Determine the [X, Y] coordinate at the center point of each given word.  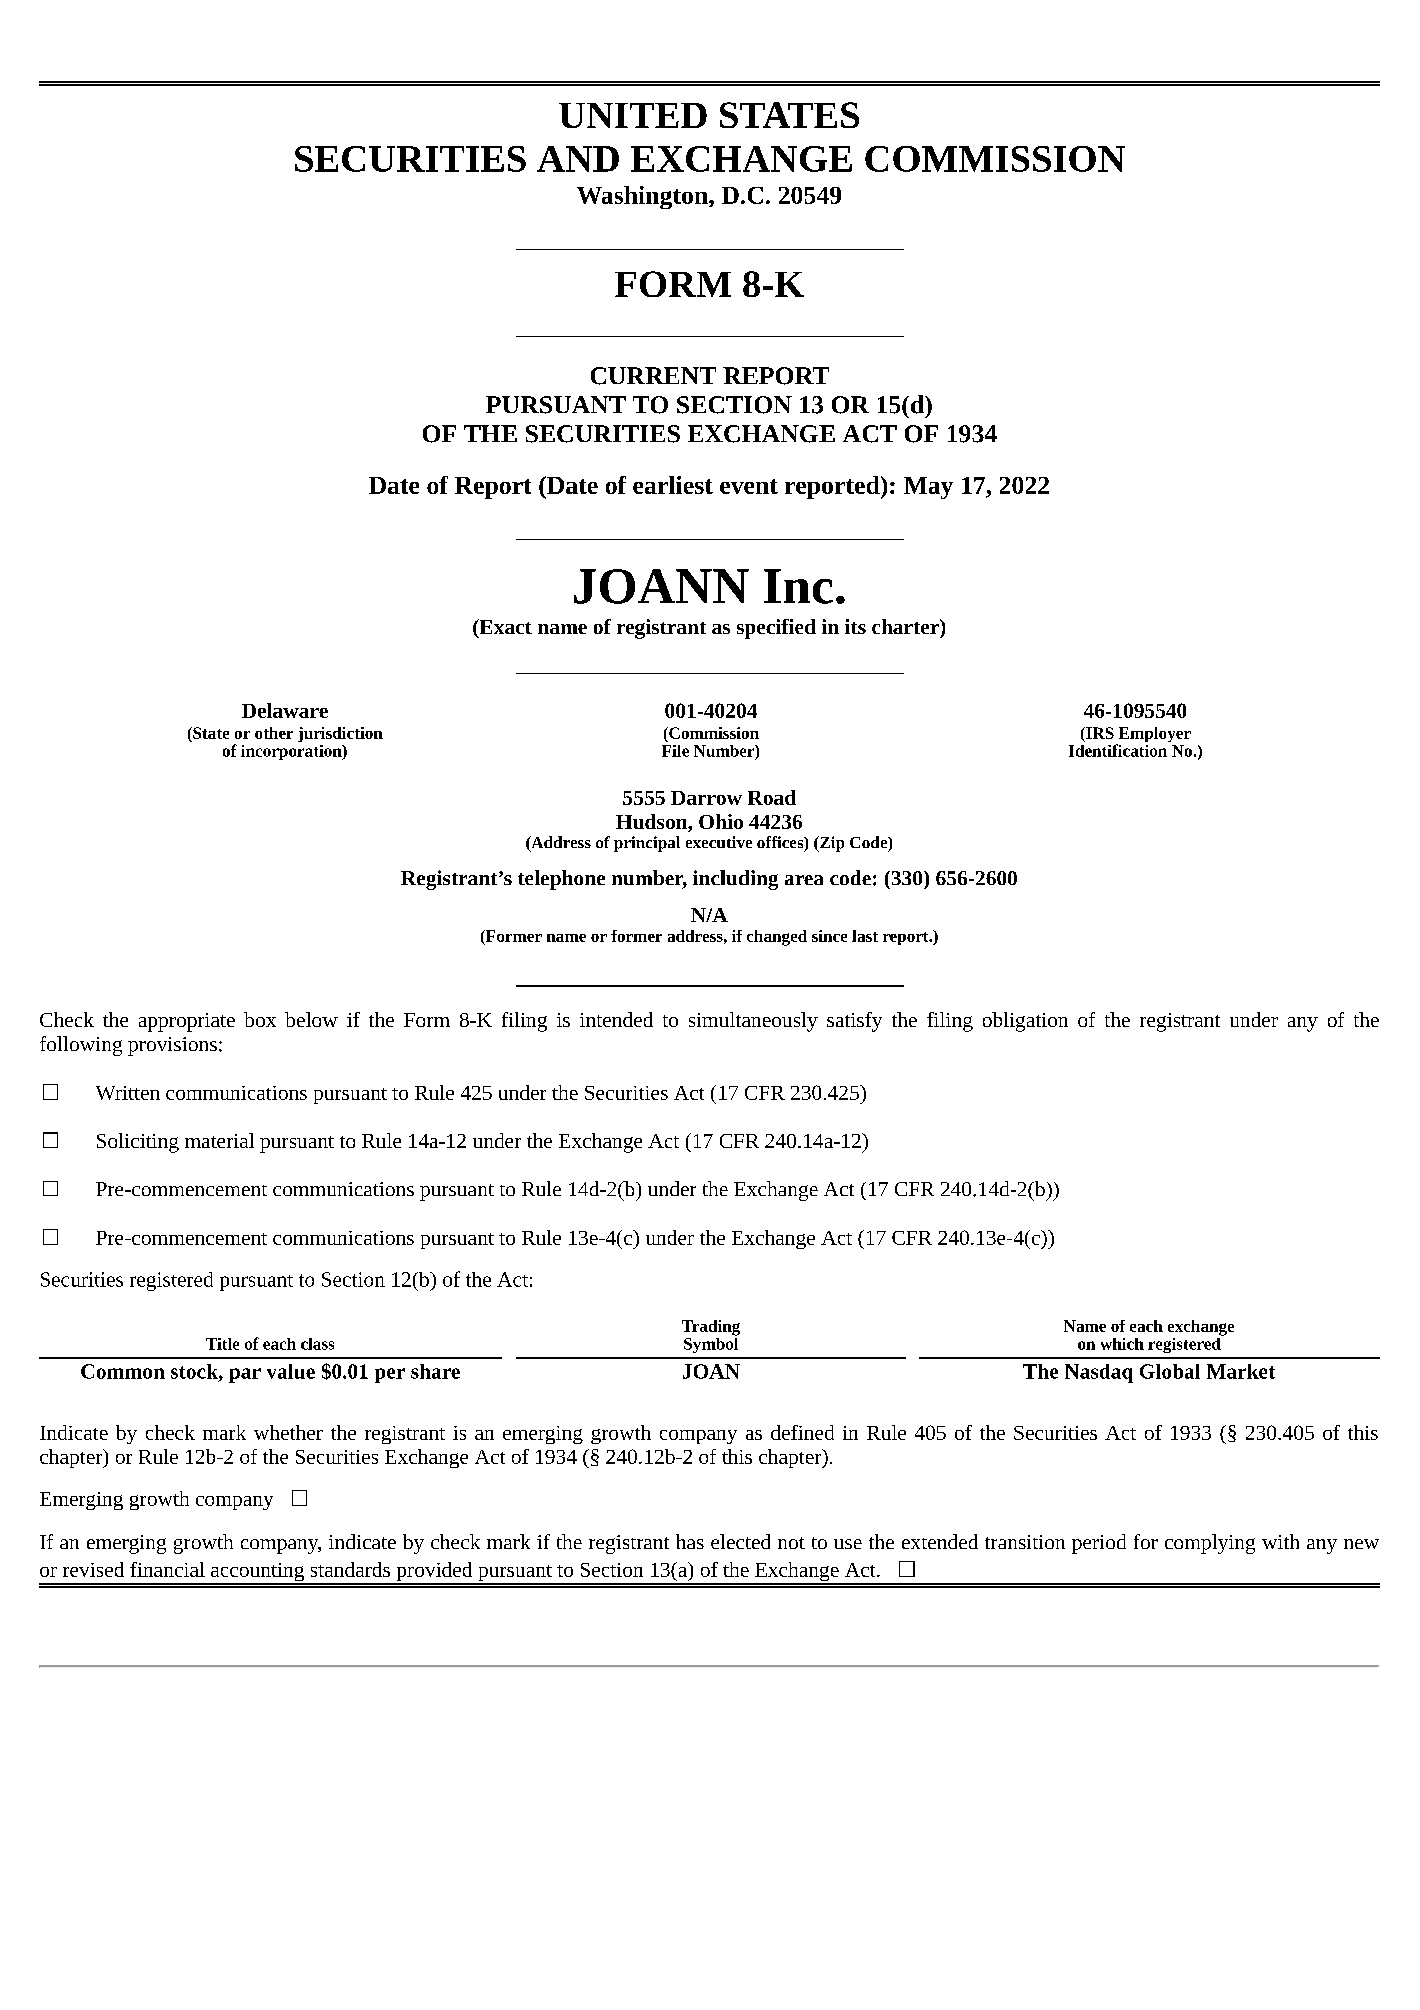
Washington [643, 197]
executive [719, 842]
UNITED [633, 115]
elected [740, 1541]
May [928, 488]
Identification [1118, 750]
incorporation [292, 752]
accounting [258, 1573]
